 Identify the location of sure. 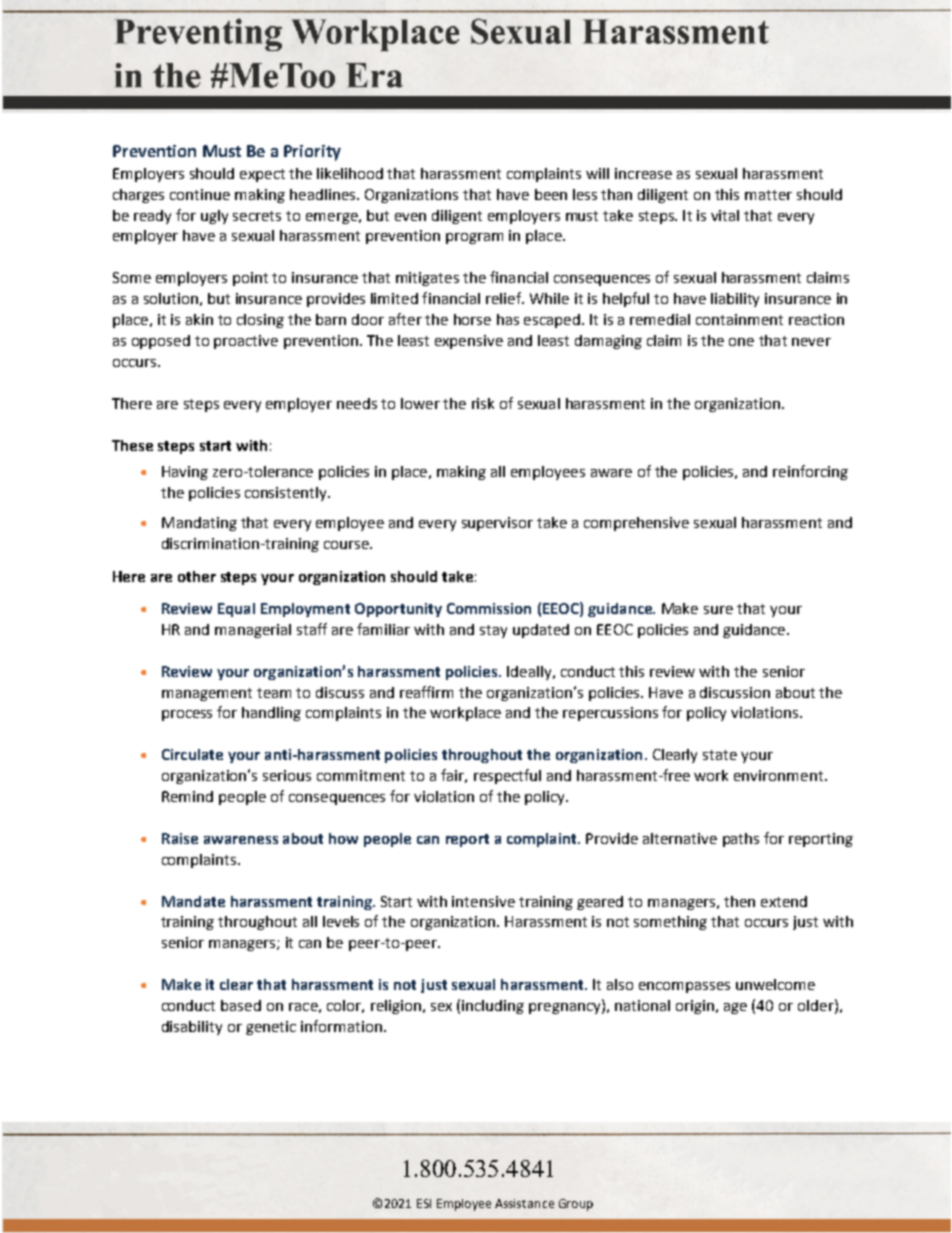
(718, 610).
